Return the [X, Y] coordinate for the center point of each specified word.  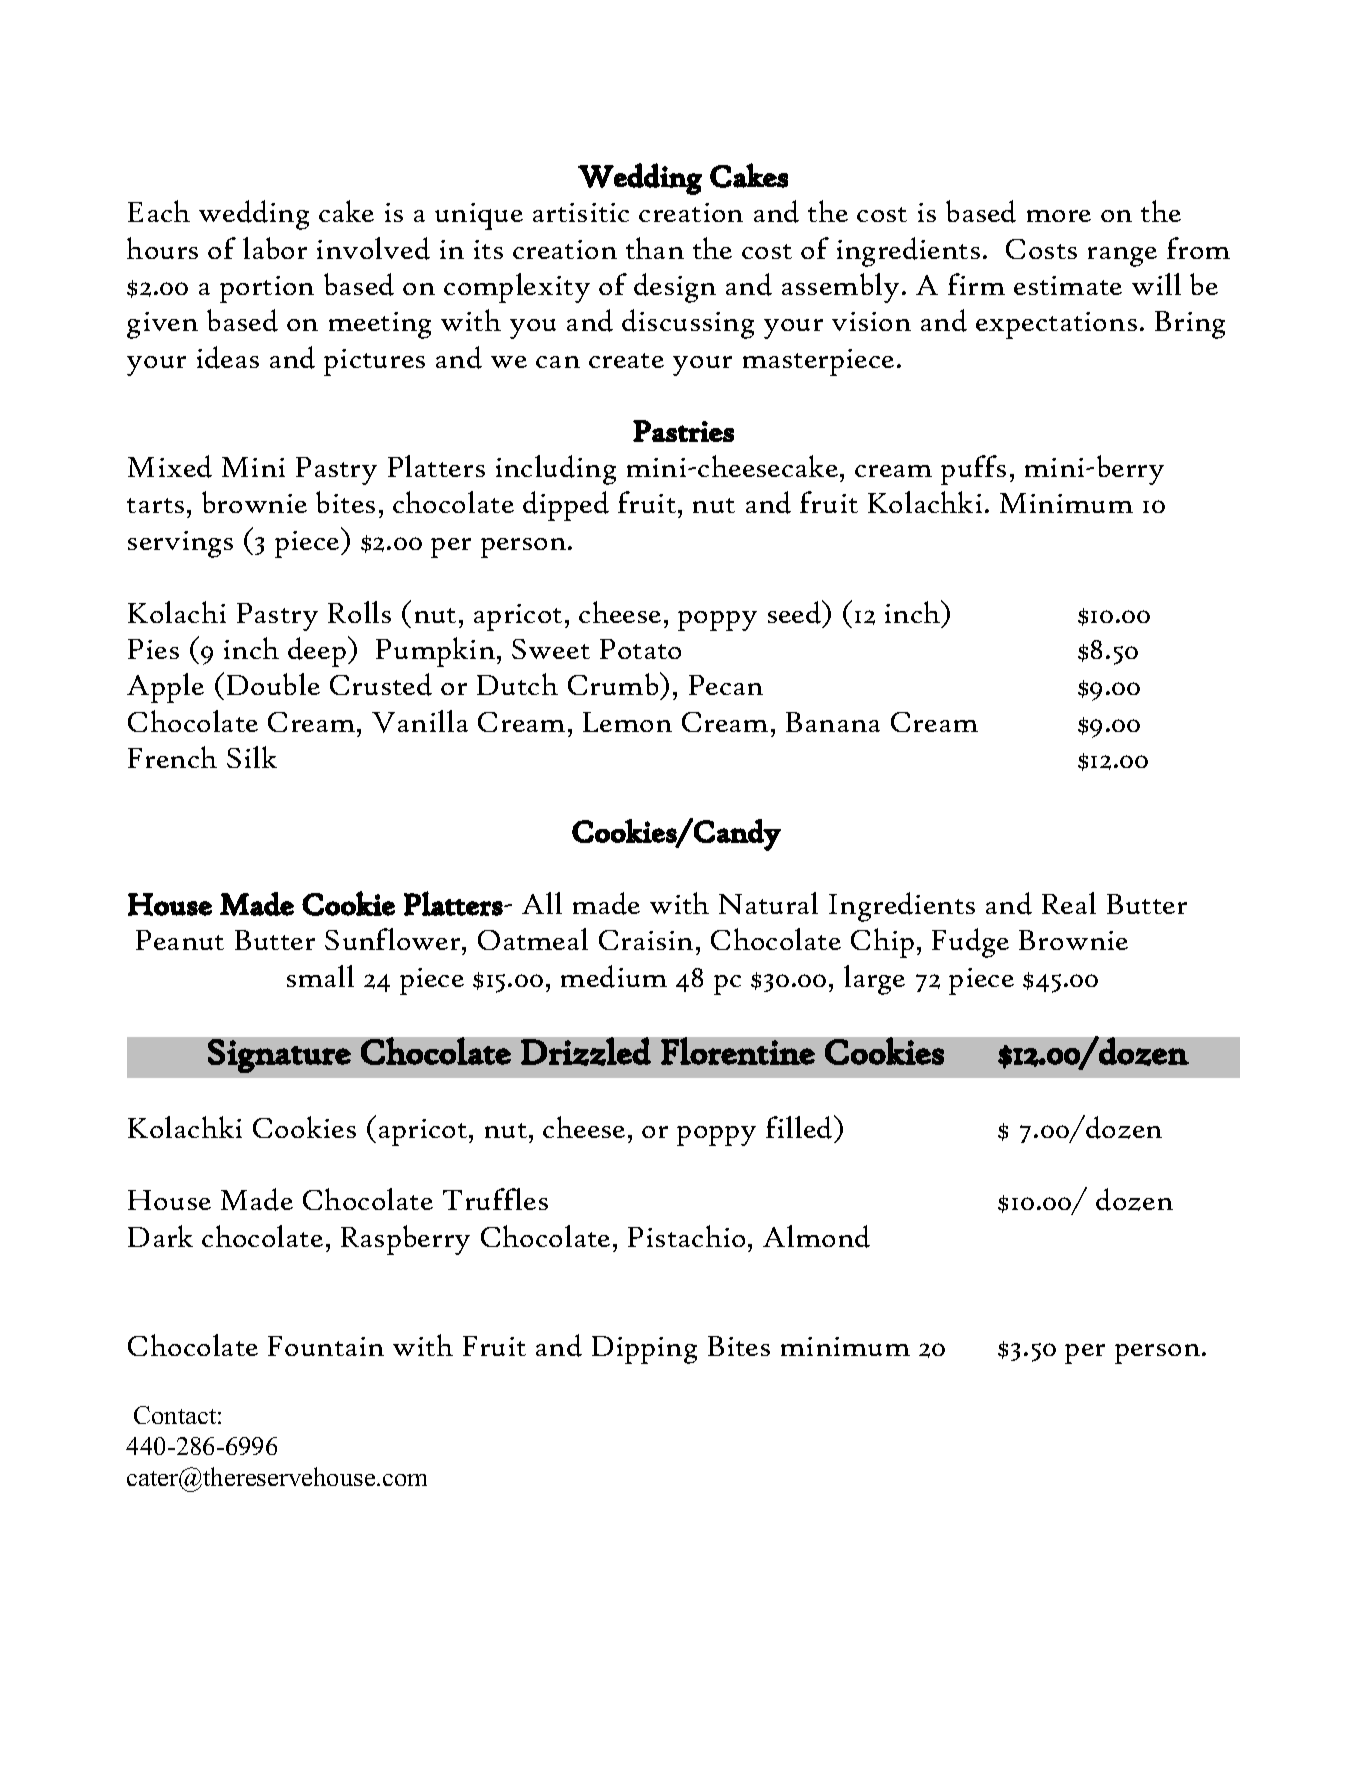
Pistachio [686, 1236]
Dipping [644, 1350]
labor [275, 248]
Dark [160, 1236]
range [1122, 257]
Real [1069, 903]
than [655, 248]
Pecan [726, 685]
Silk [252, 757]
